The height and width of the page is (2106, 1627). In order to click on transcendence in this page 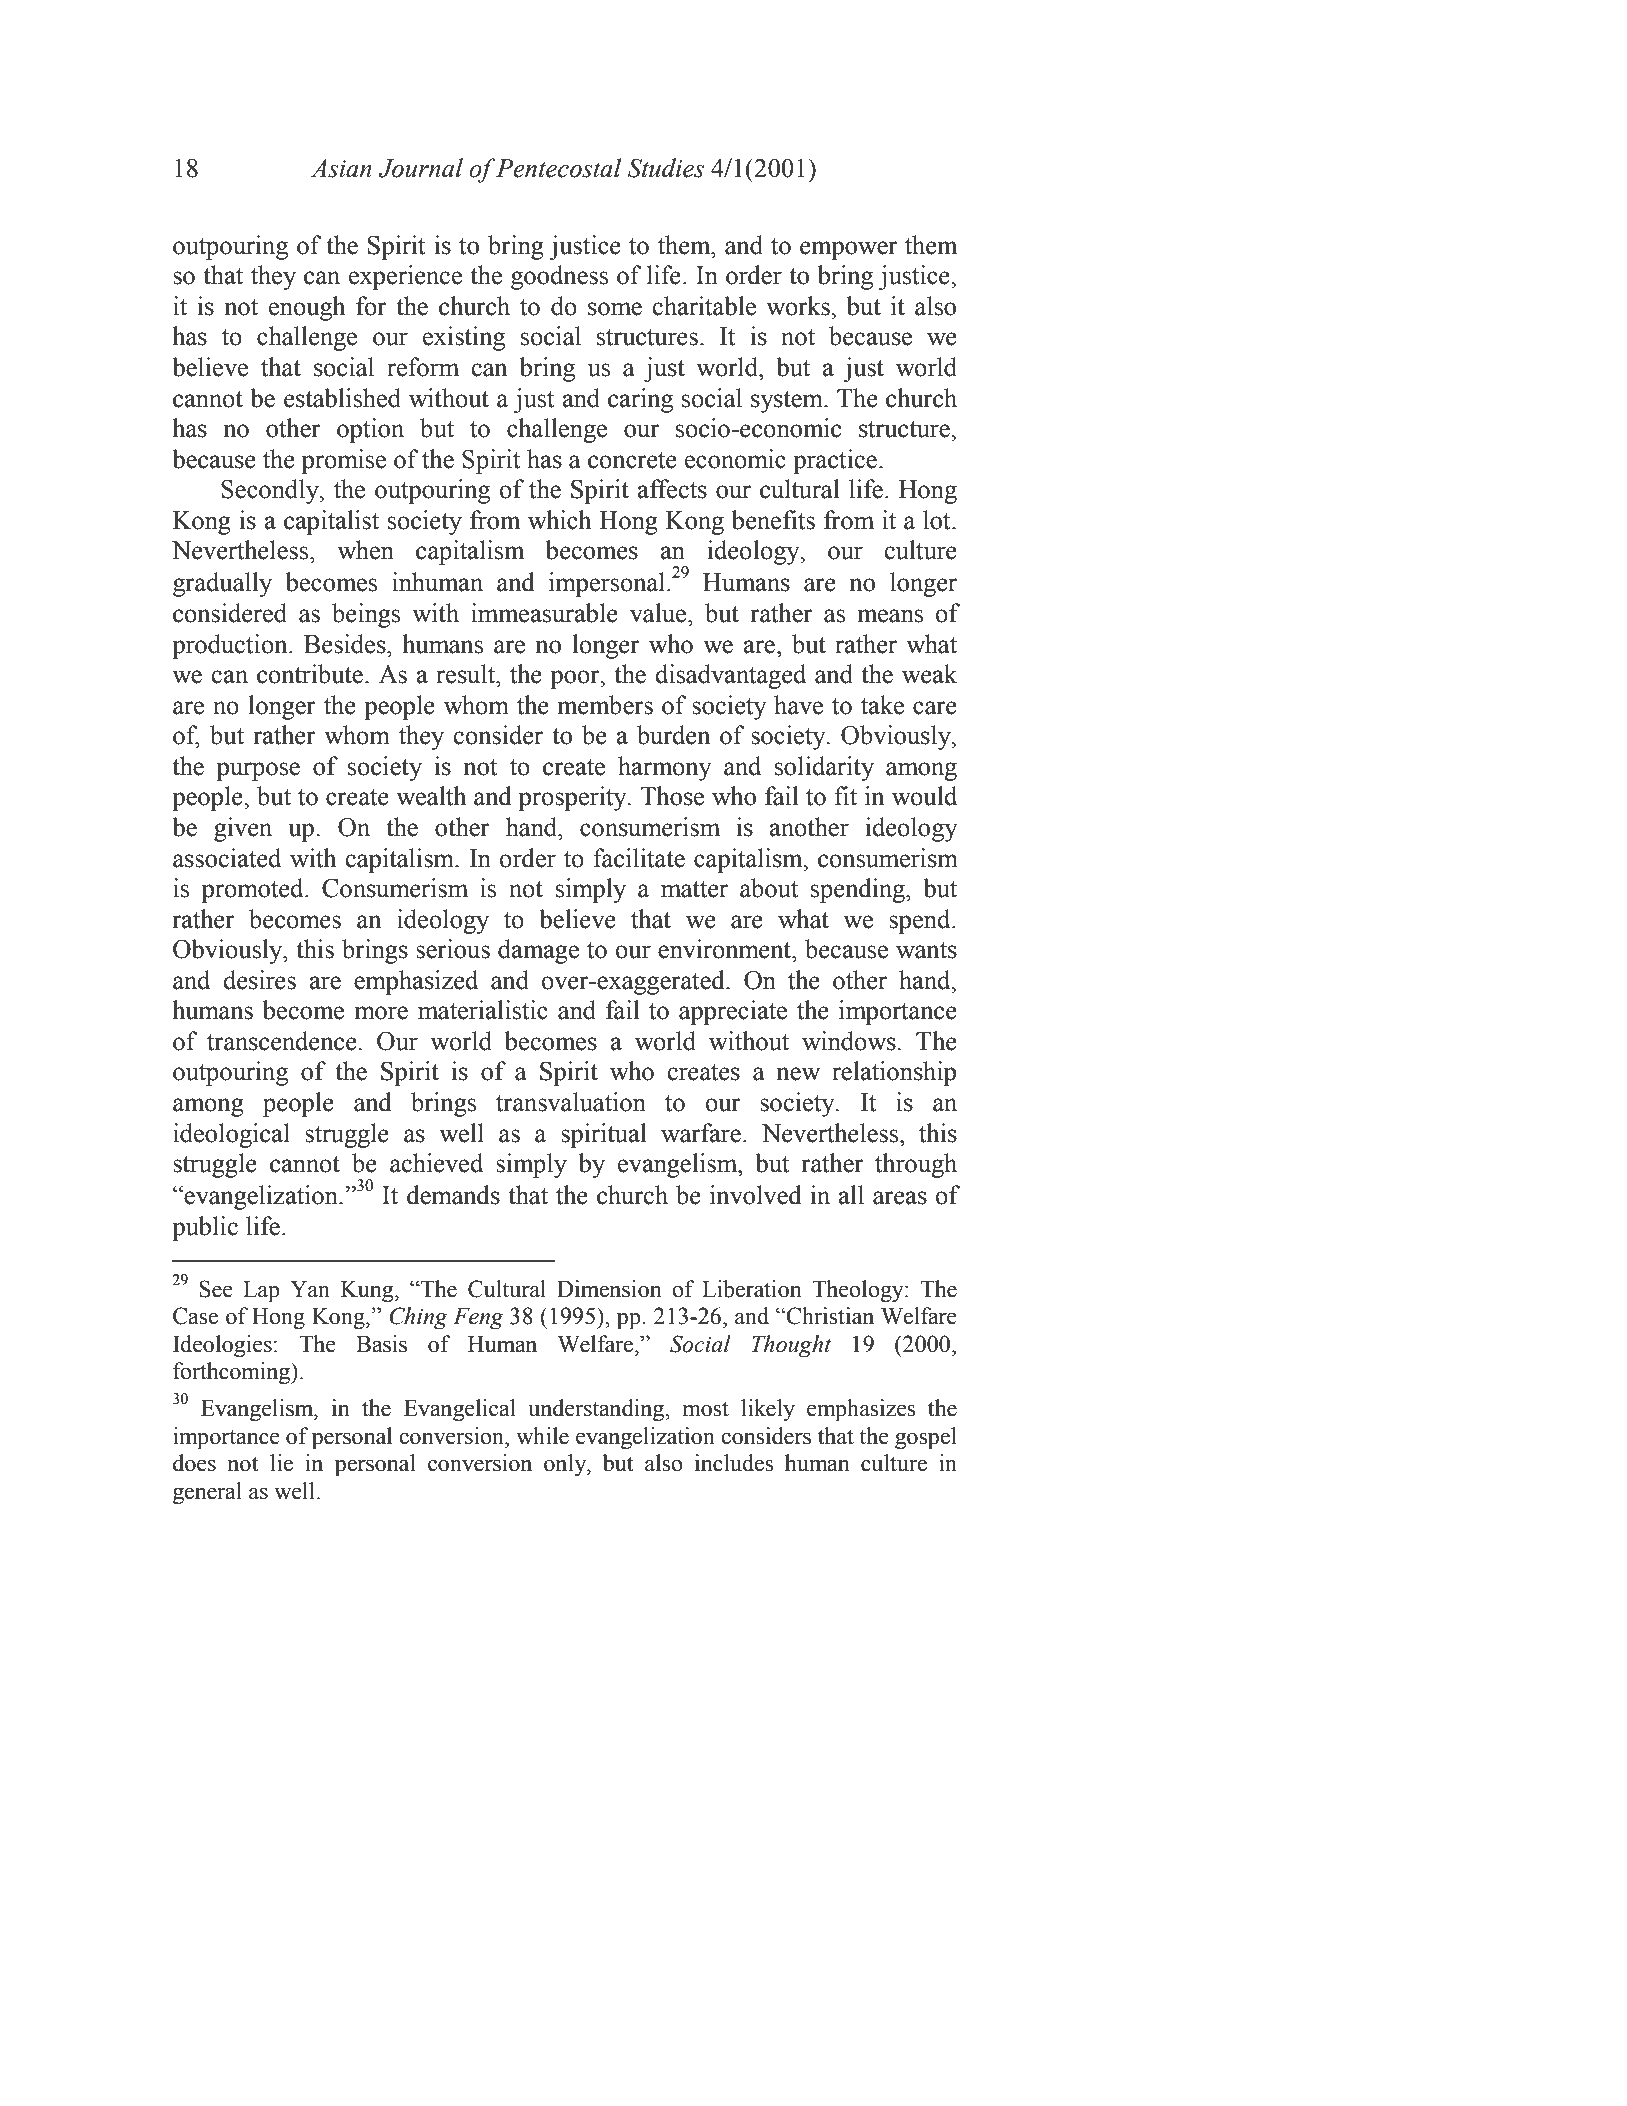, I will do `click(282, 1041)`.
